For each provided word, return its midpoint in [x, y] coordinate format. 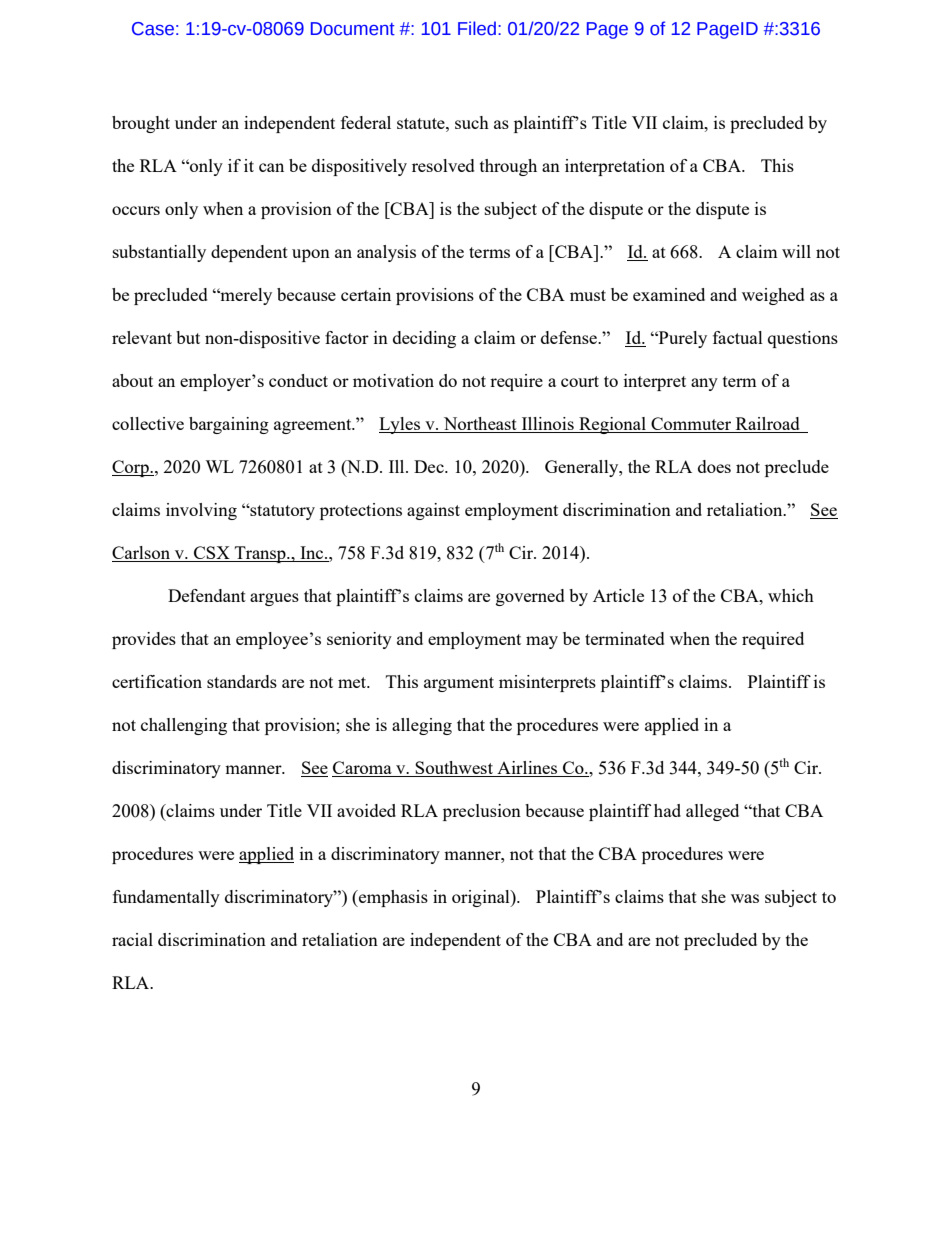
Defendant [207, 595]
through [508, 167]
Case [153, 29]
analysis [386, 253]
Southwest [454, 769]
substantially [159, 253]
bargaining [229, 425]
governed [530, 597]
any [704, 384]
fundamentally [166, 898]
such [472, 122]
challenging [184, 726]
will [796, 251]
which [791, 595]
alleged [712, 812]
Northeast [480, 425]
